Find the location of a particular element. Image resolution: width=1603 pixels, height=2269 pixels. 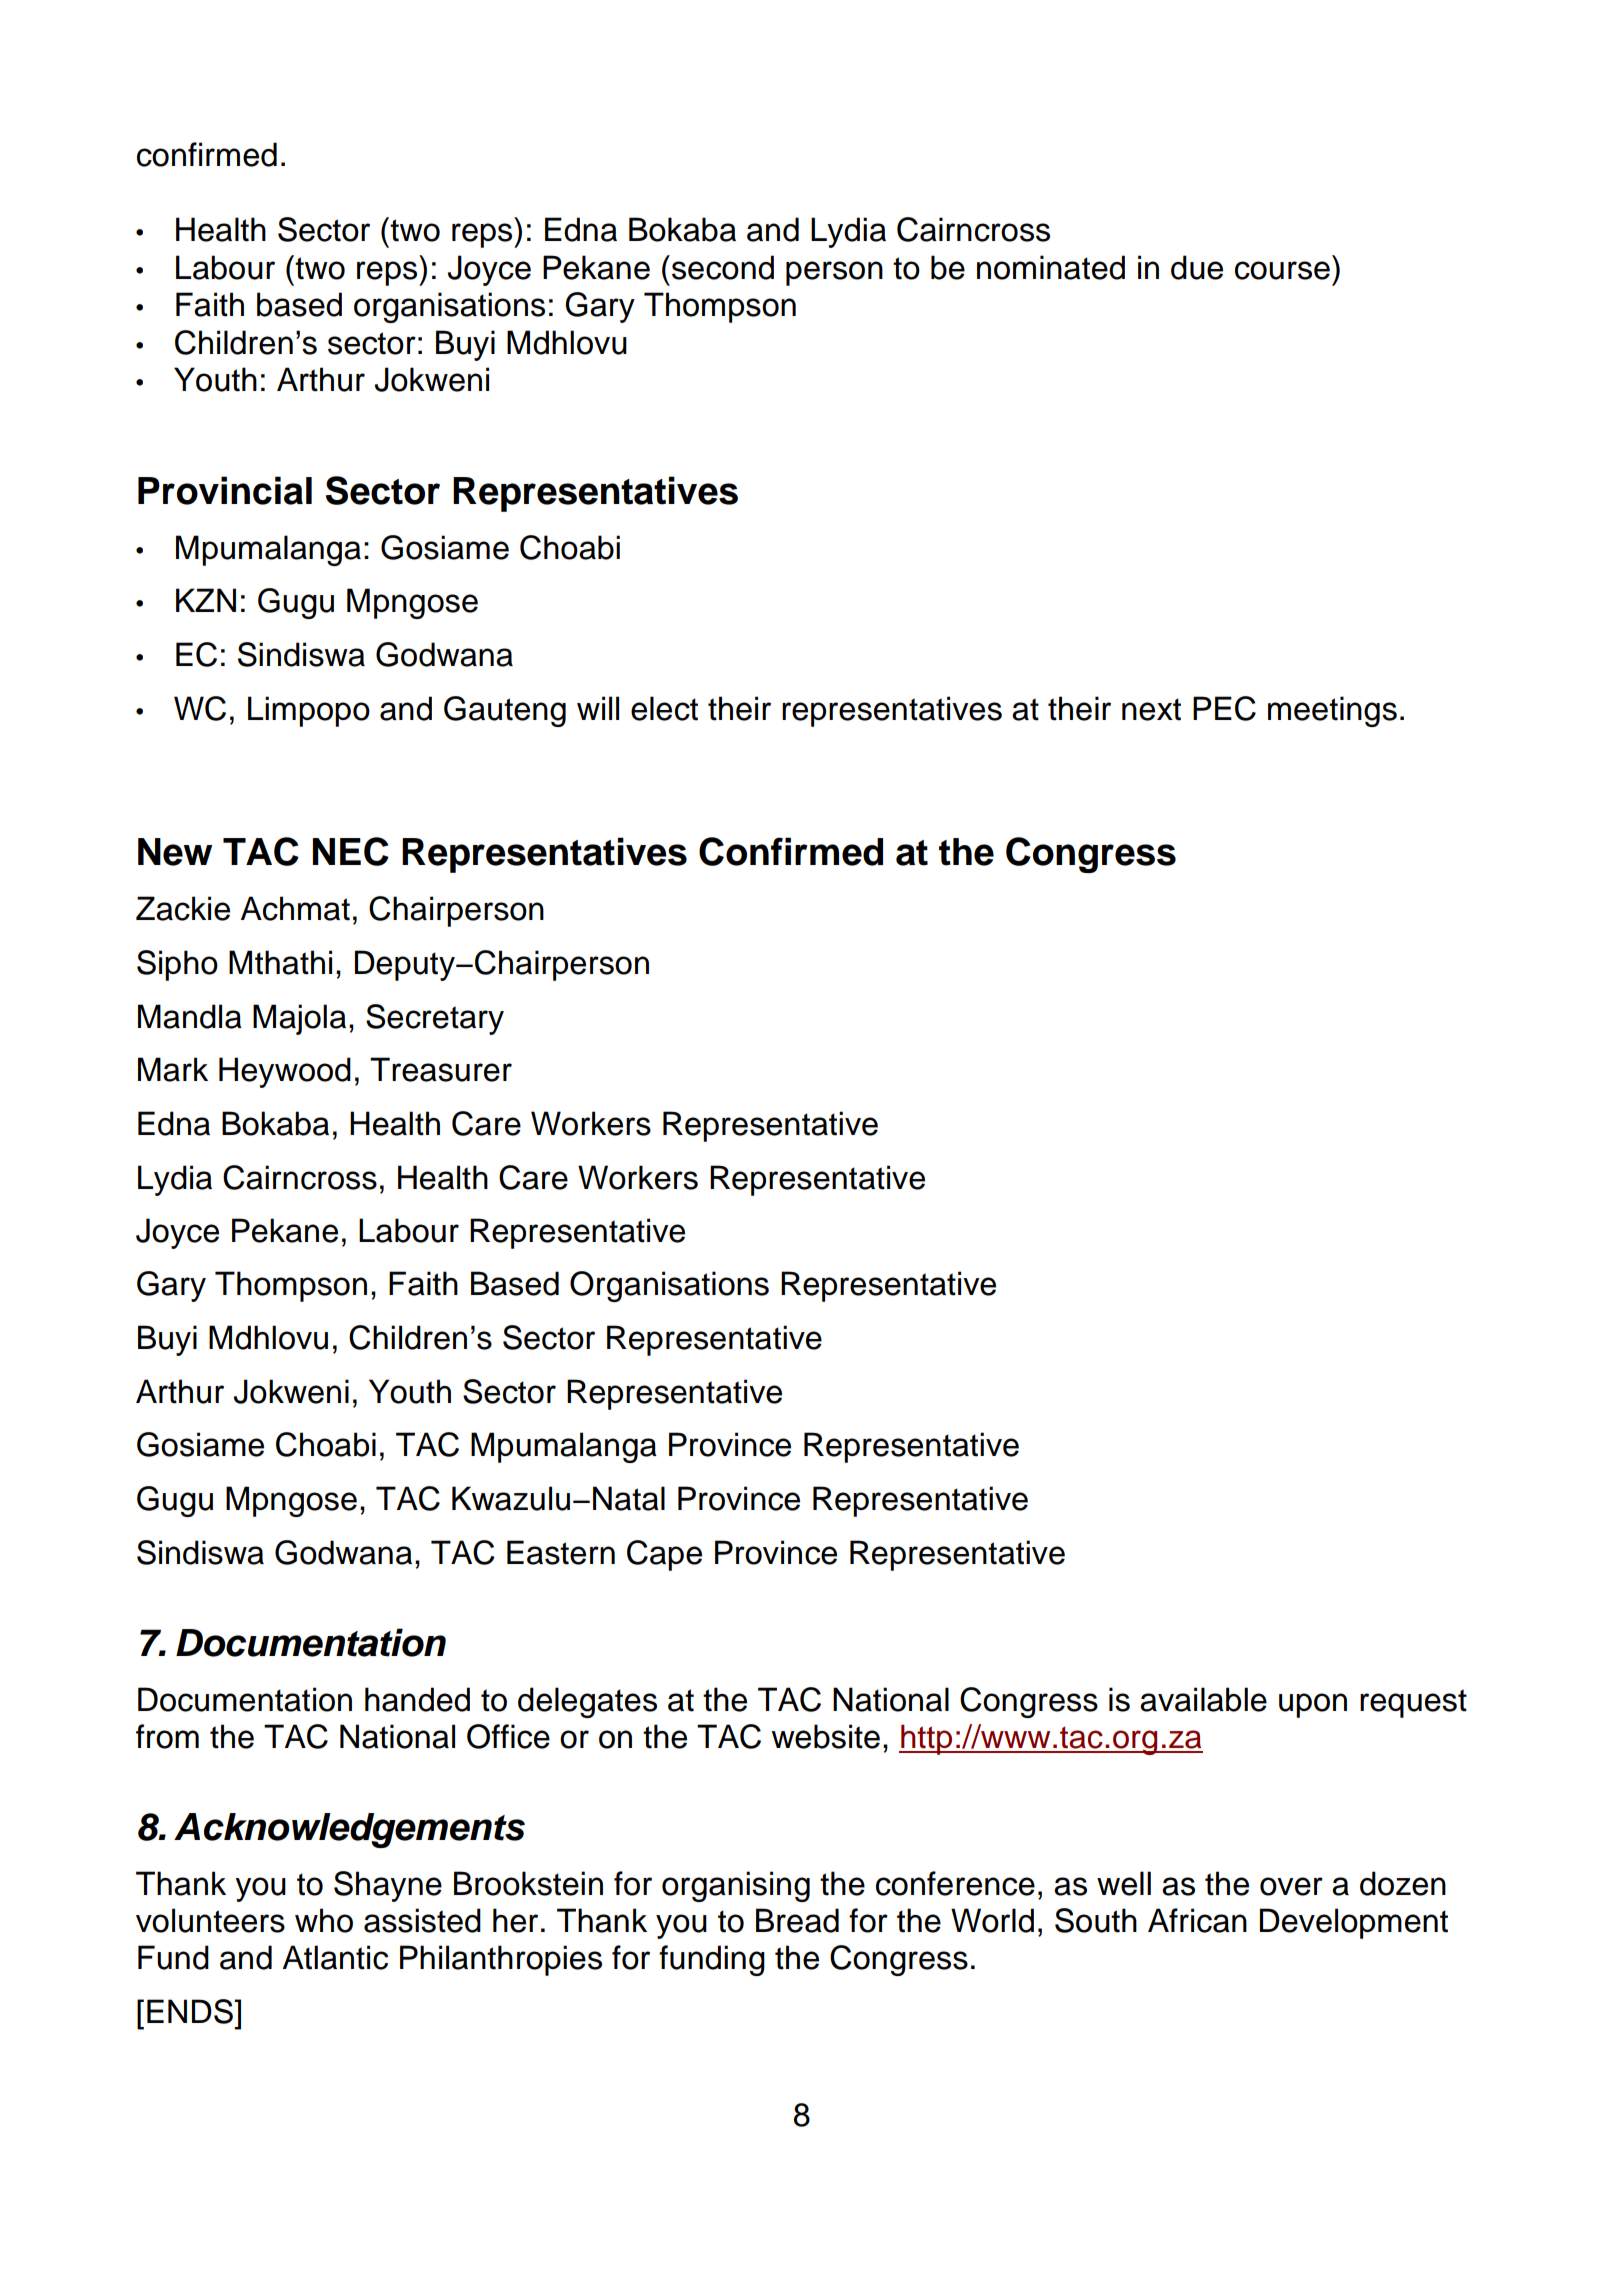

Cape is located at coordinates (664, 1555).
